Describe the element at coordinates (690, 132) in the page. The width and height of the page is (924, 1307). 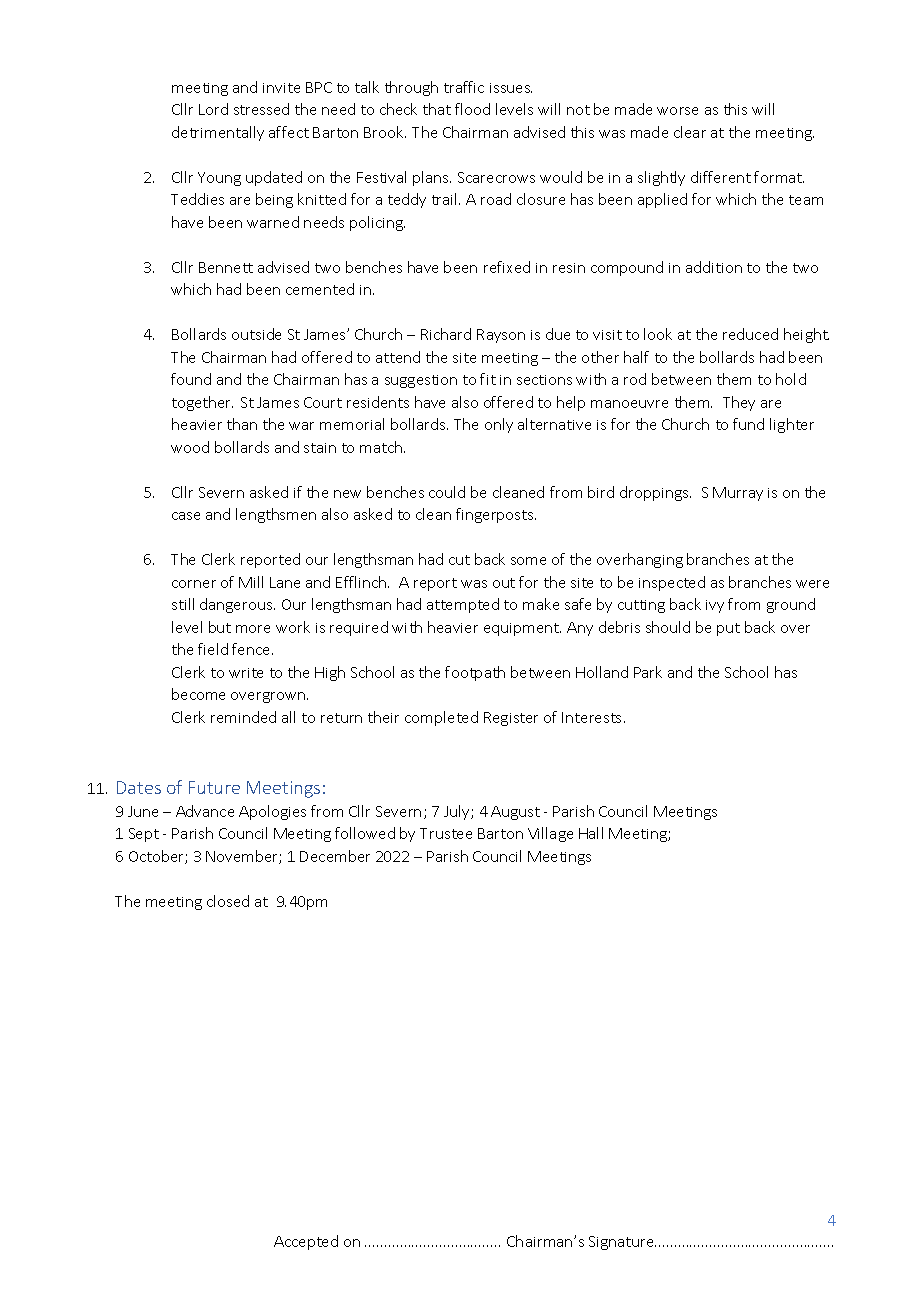
I see `clear` at that location.
